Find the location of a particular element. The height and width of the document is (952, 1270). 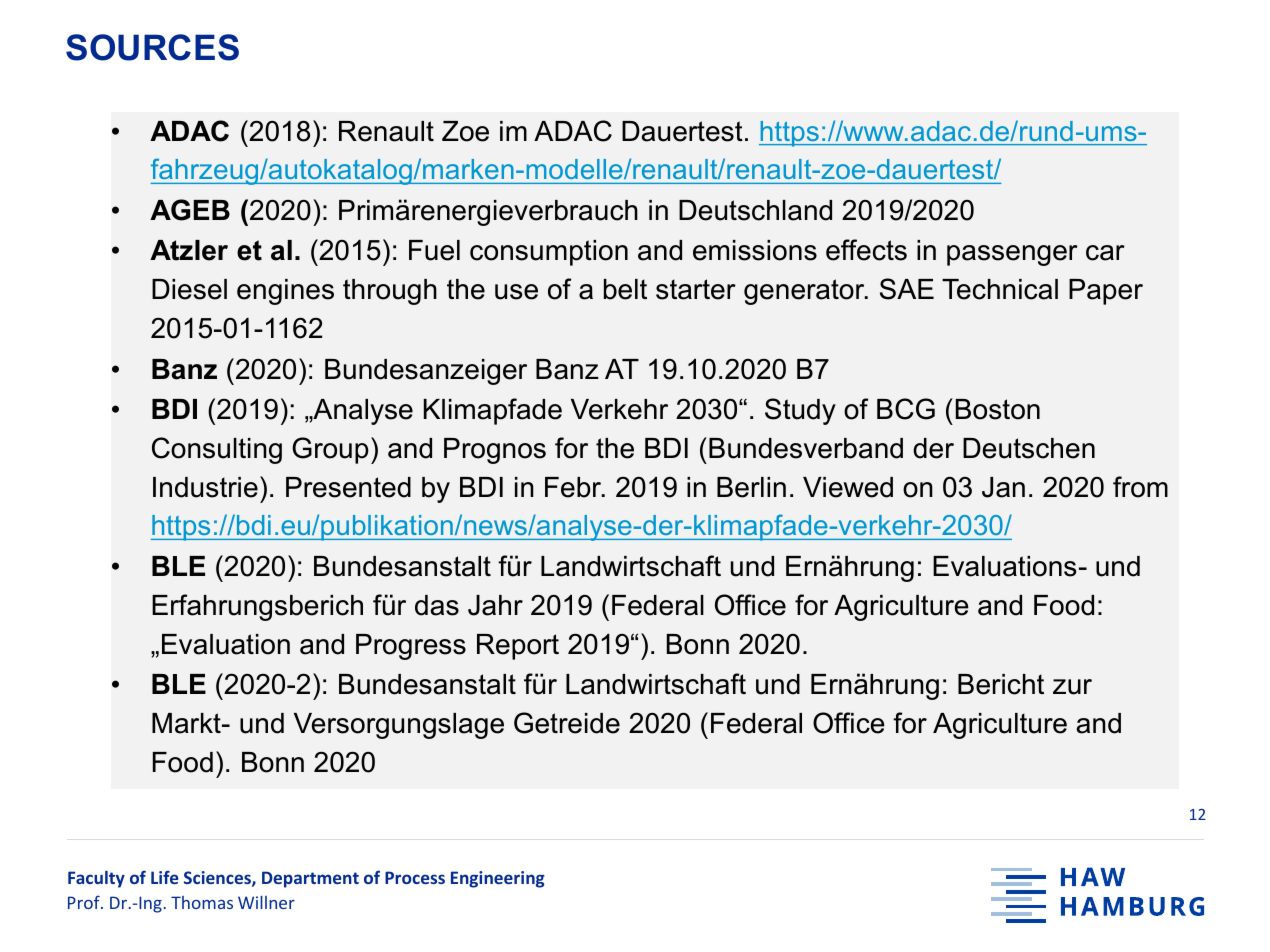

Jan is located at coordinates (1003, 487).
